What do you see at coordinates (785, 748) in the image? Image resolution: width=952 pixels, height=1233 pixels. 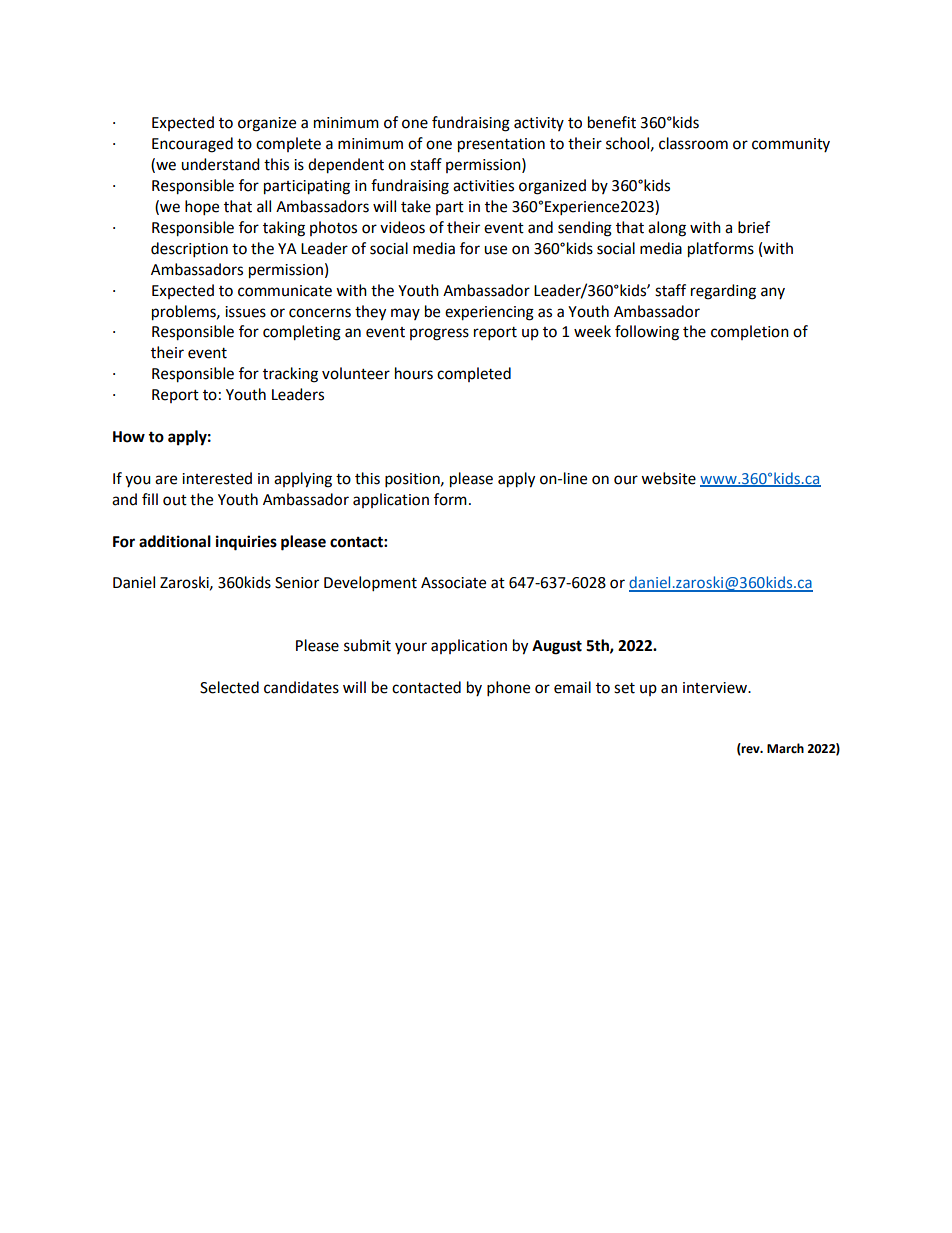 I see `March` at bounding box center [785, 748].
